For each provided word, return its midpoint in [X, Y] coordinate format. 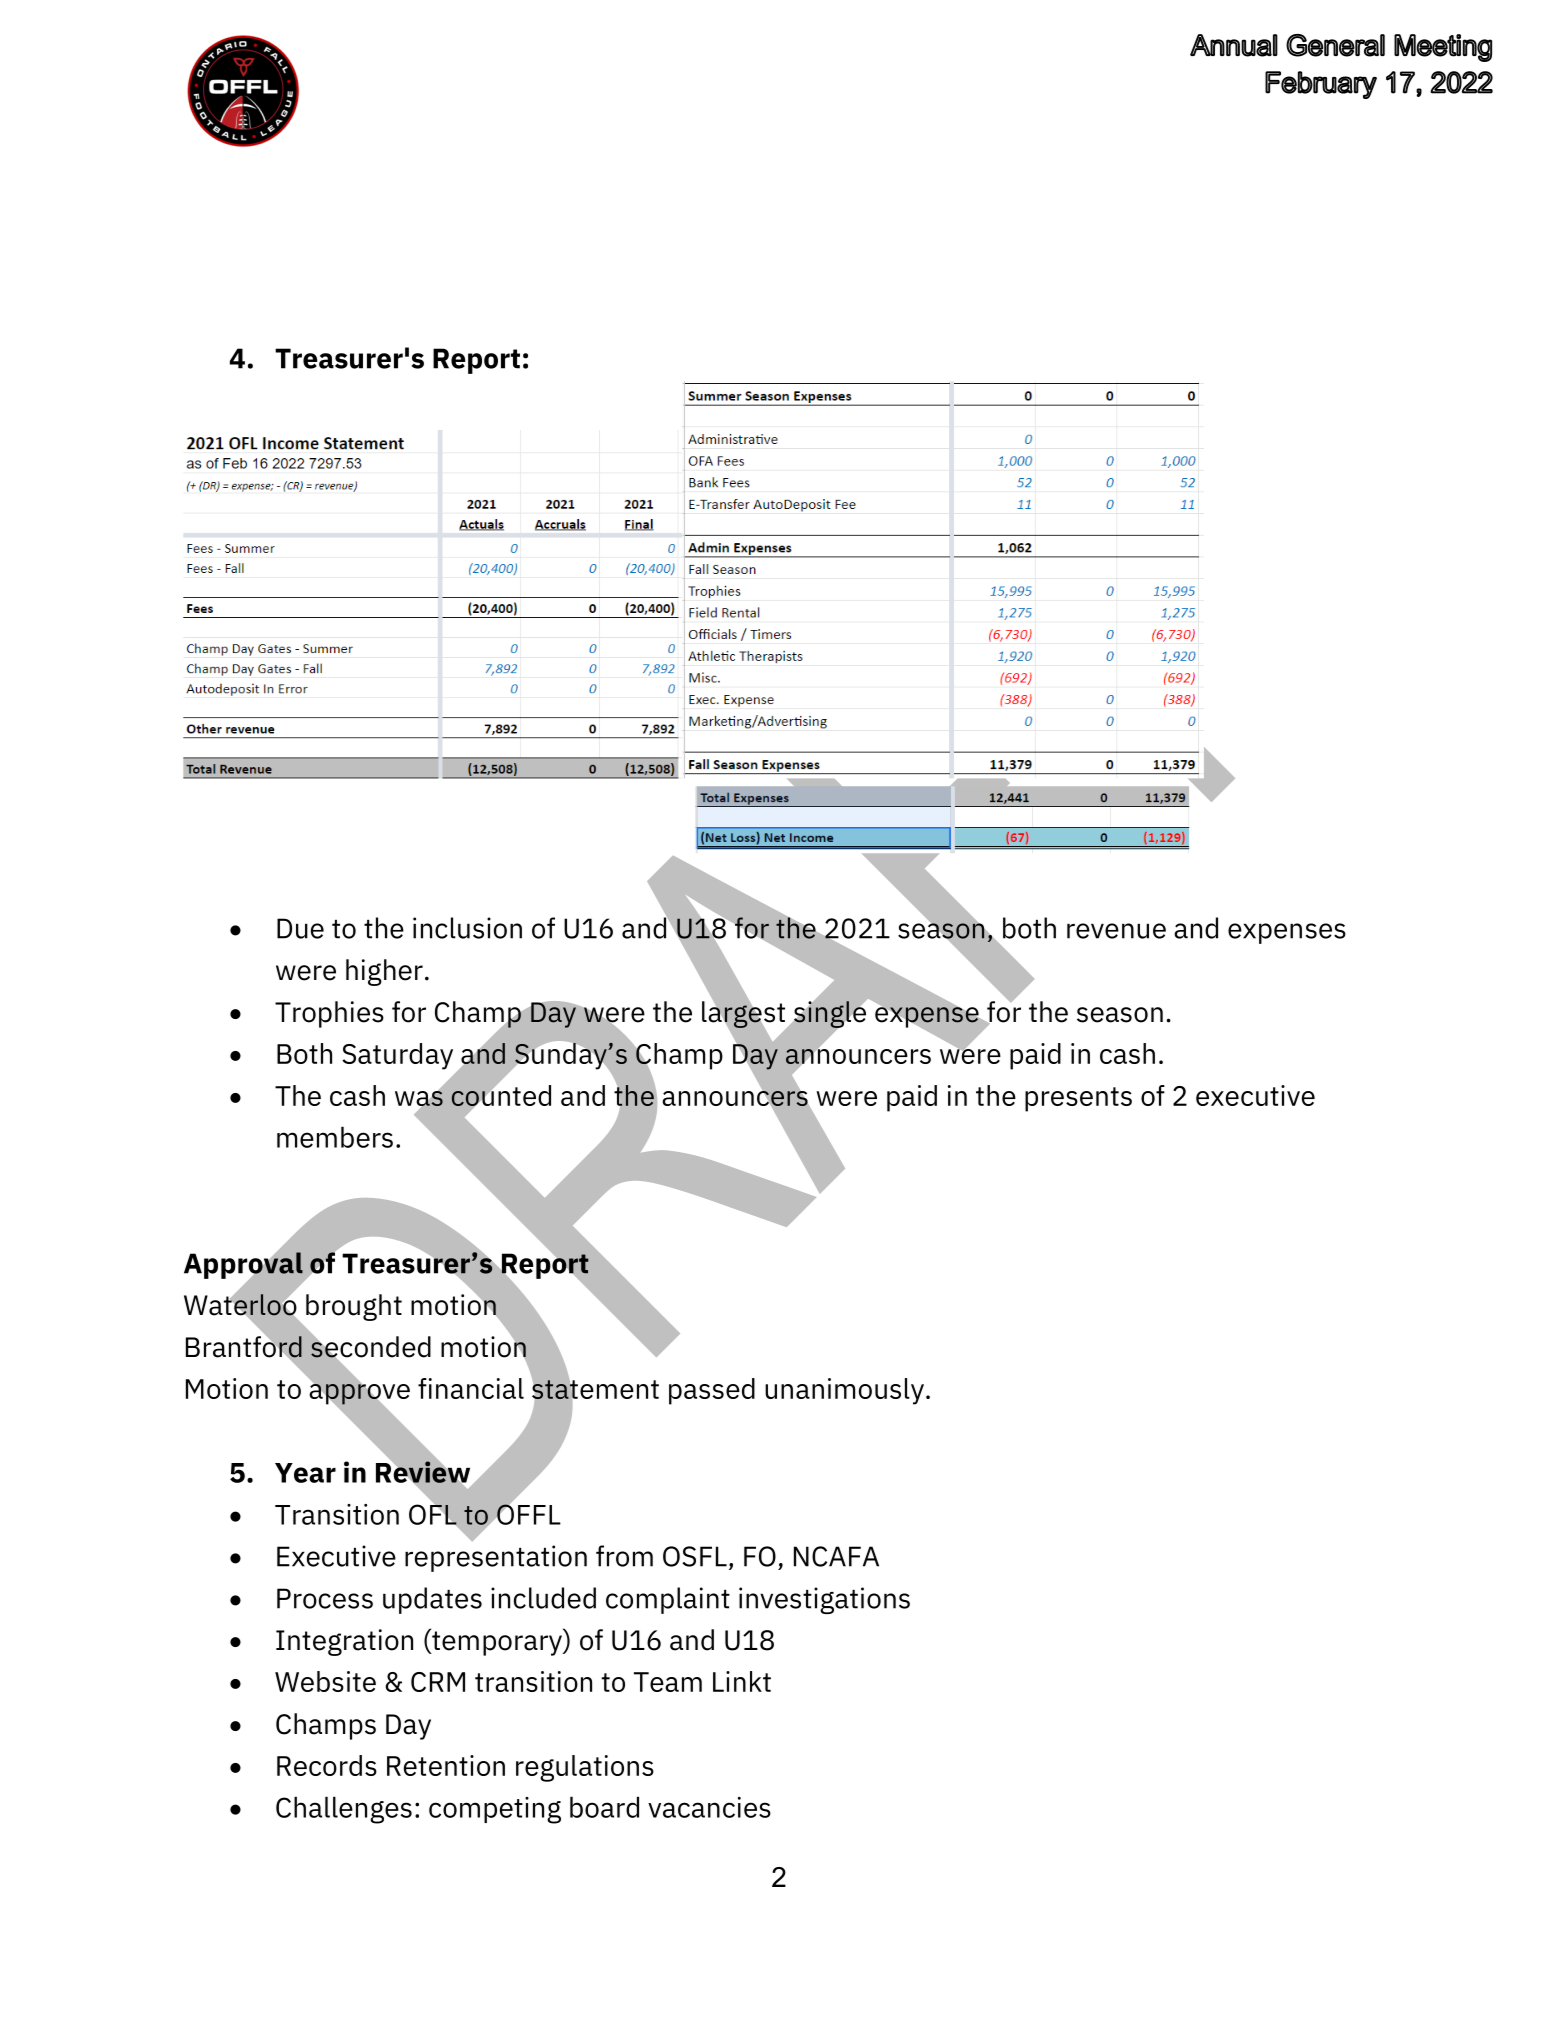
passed [712, 1391]
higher [384, 972]
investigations [824, 1600]
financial [471, 1388]
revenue [1116, 931]
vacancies [709, 1807]
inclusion [467, 928]
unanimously [844, 1391]
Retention [446, 1765]
